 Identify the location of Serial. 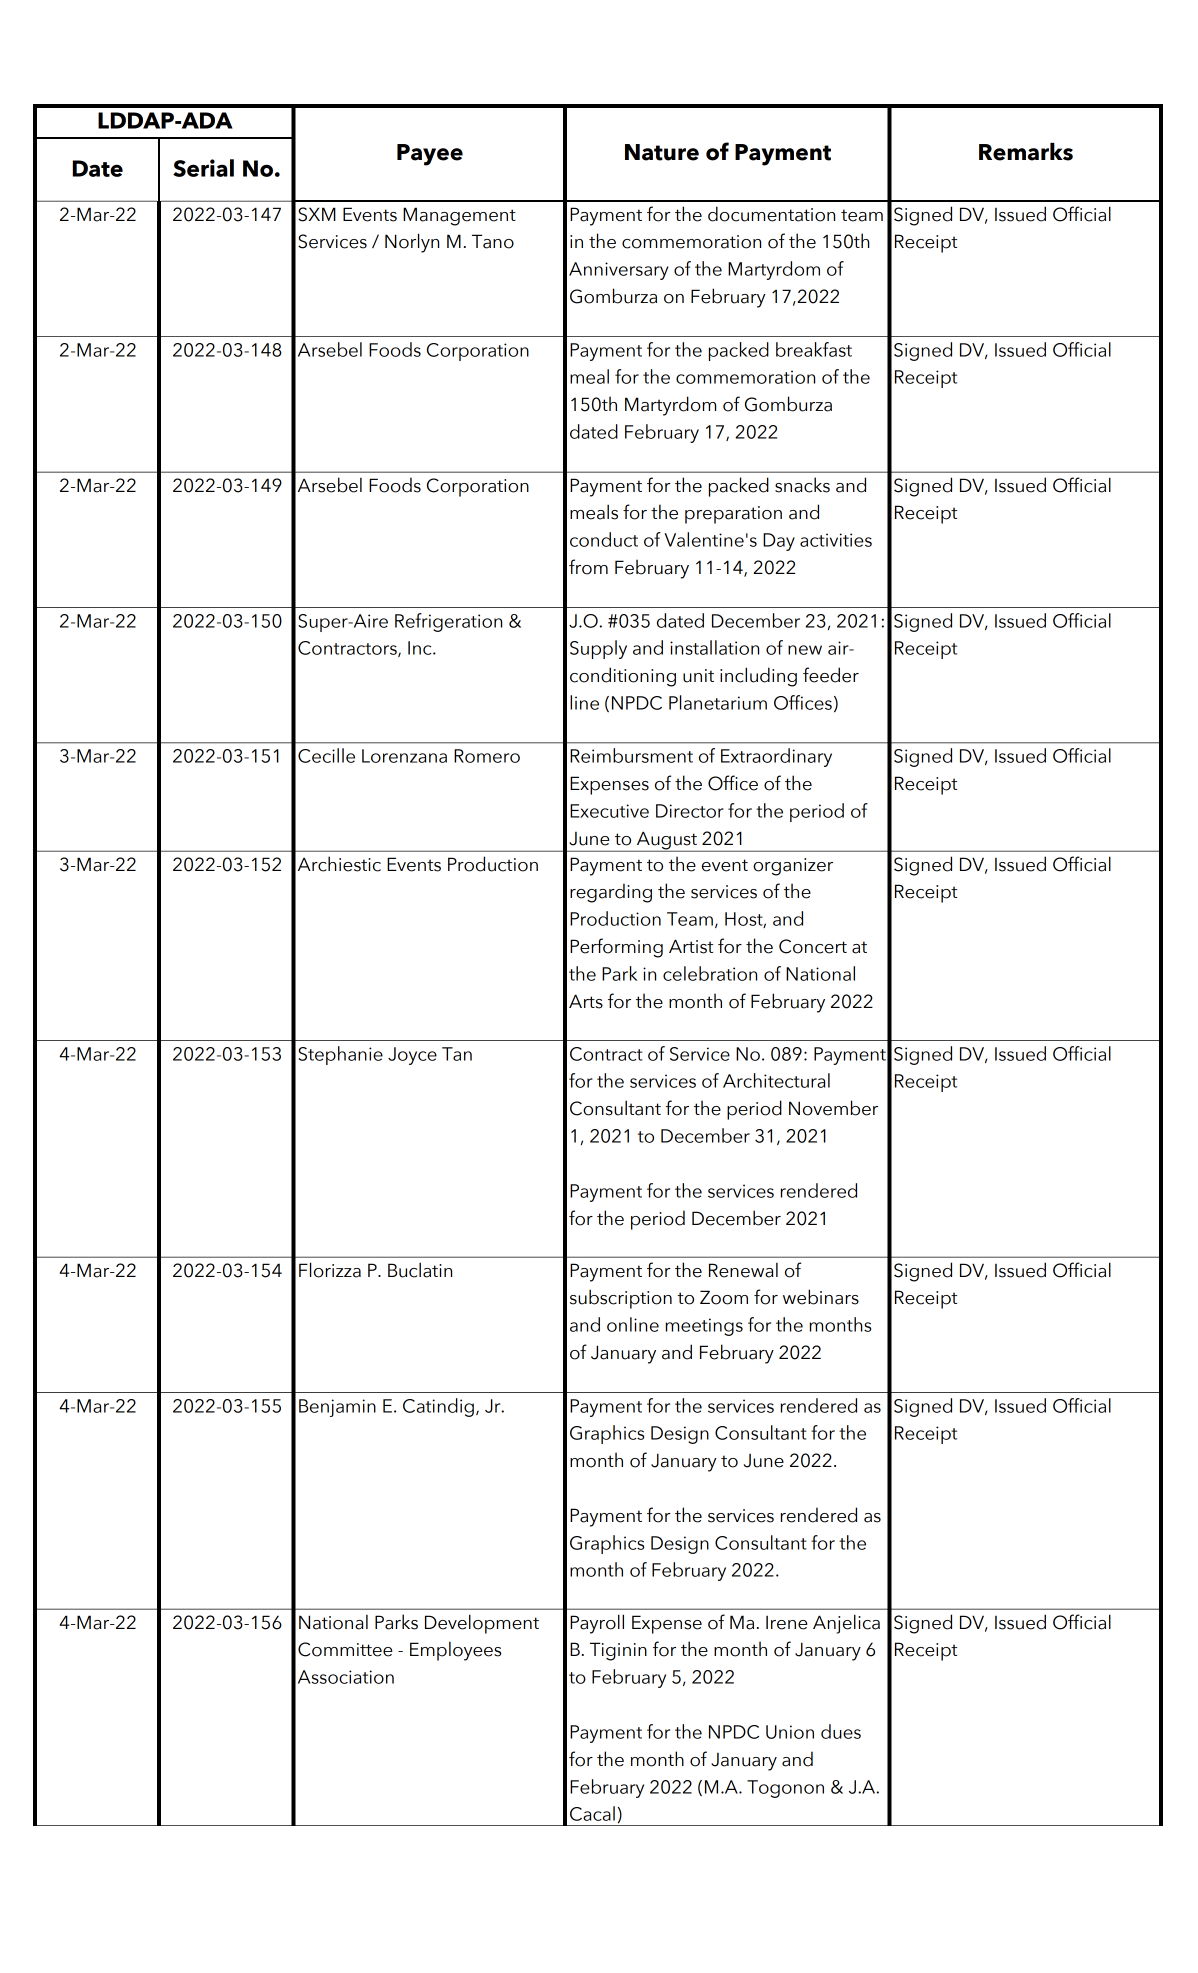
(203, 168).
